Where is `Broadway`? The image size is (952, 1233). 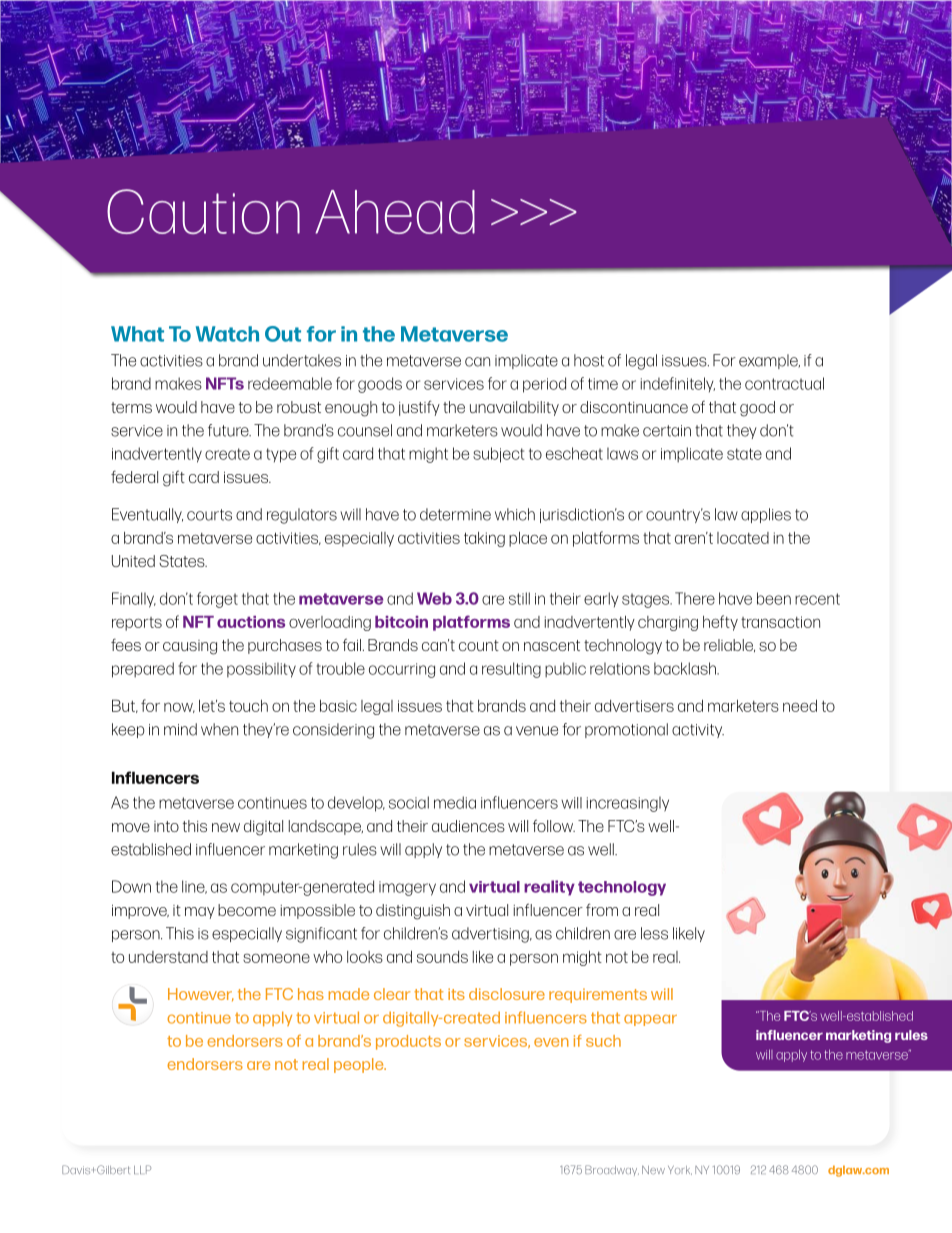
Broadway is located at coordinates (612, 1170).
